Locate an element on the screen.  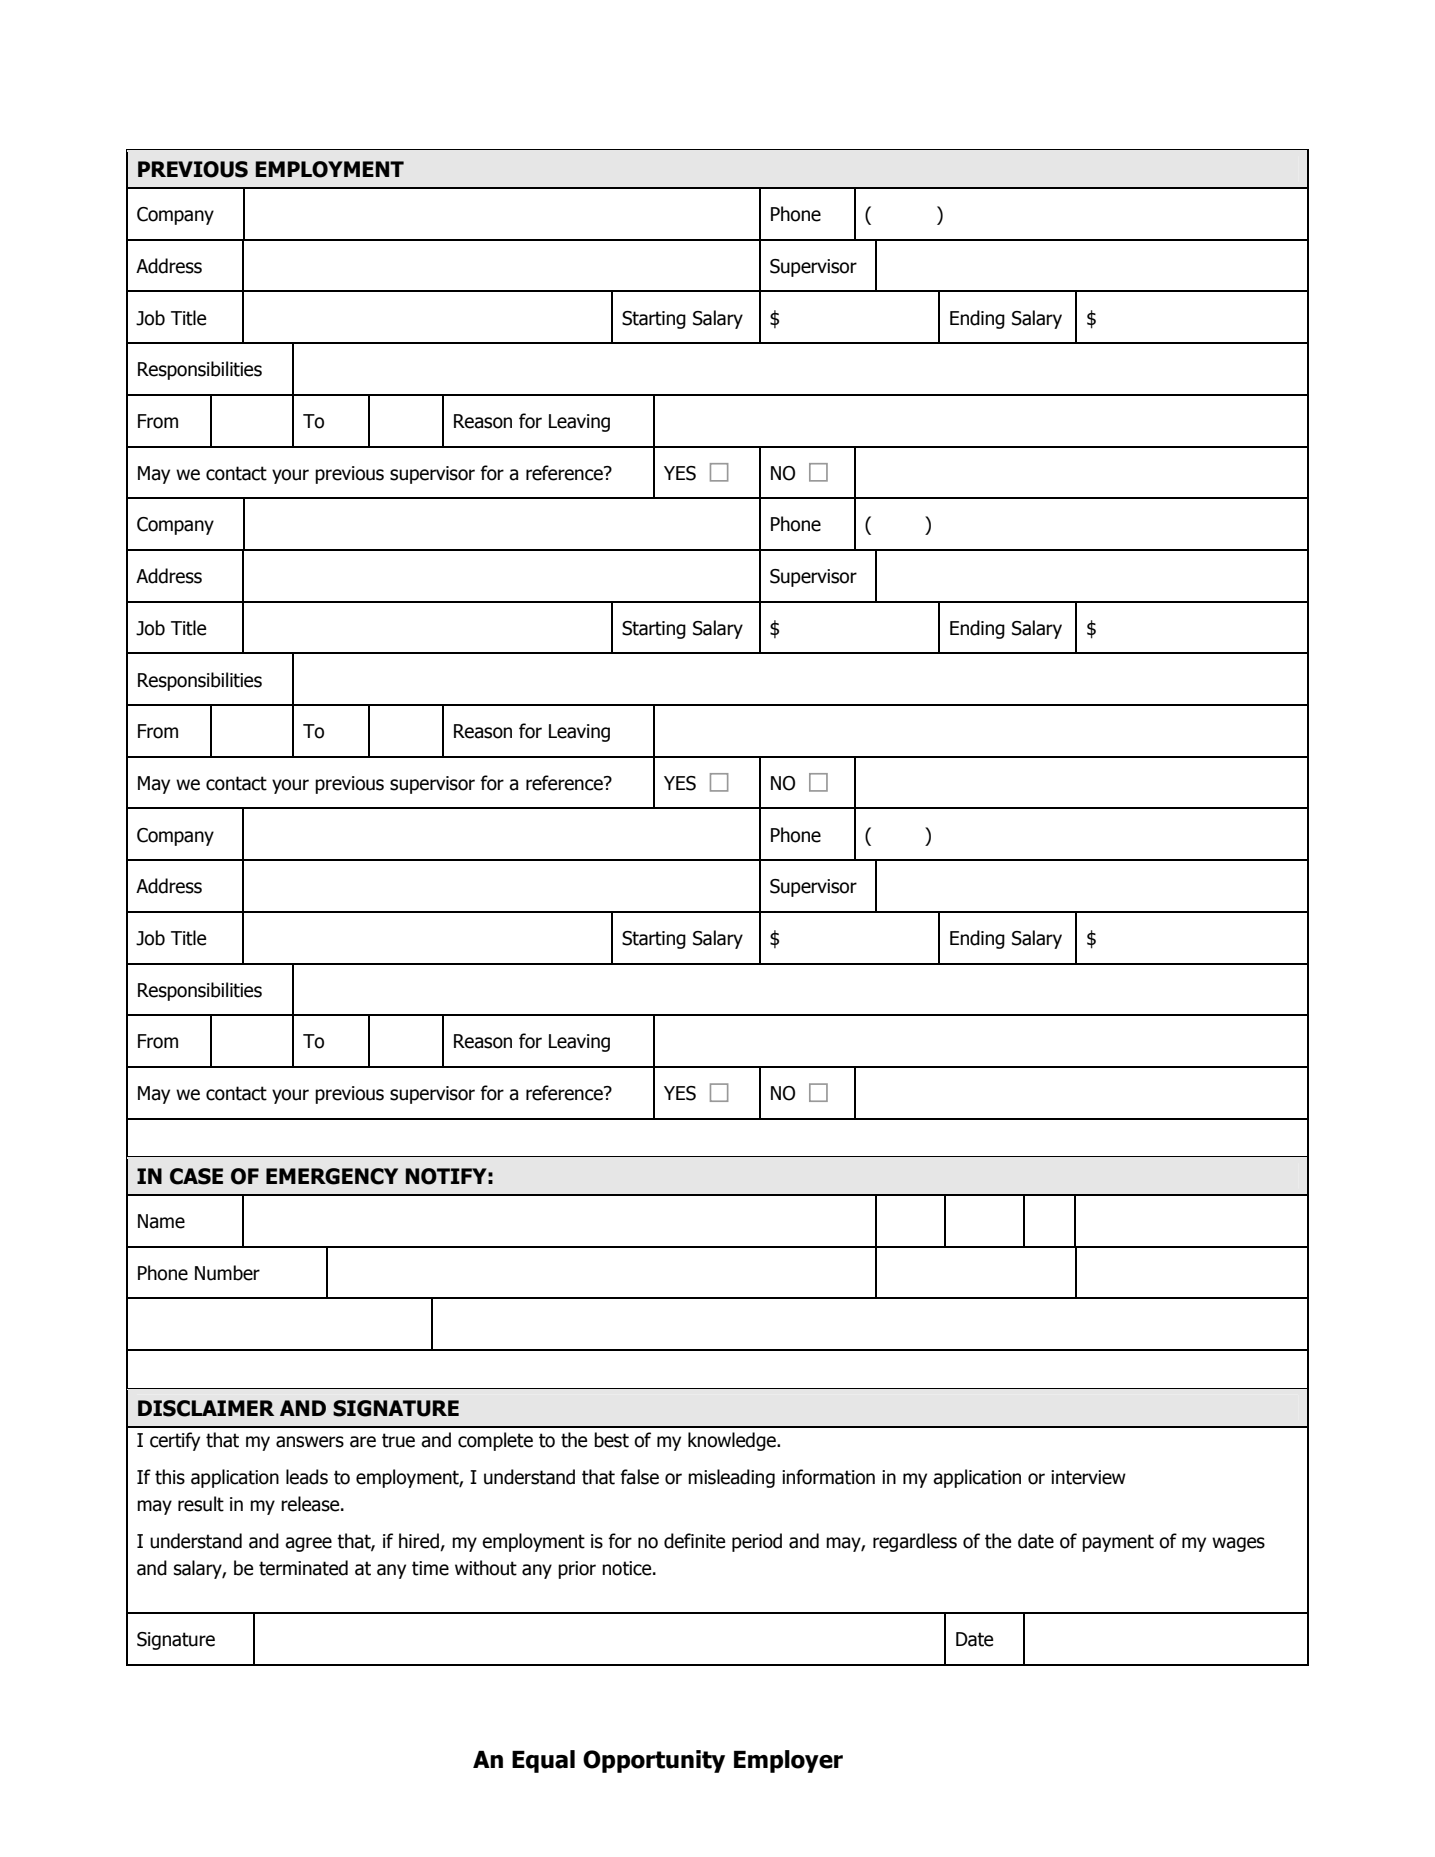
leads is located at coordinates (307, 1477).
